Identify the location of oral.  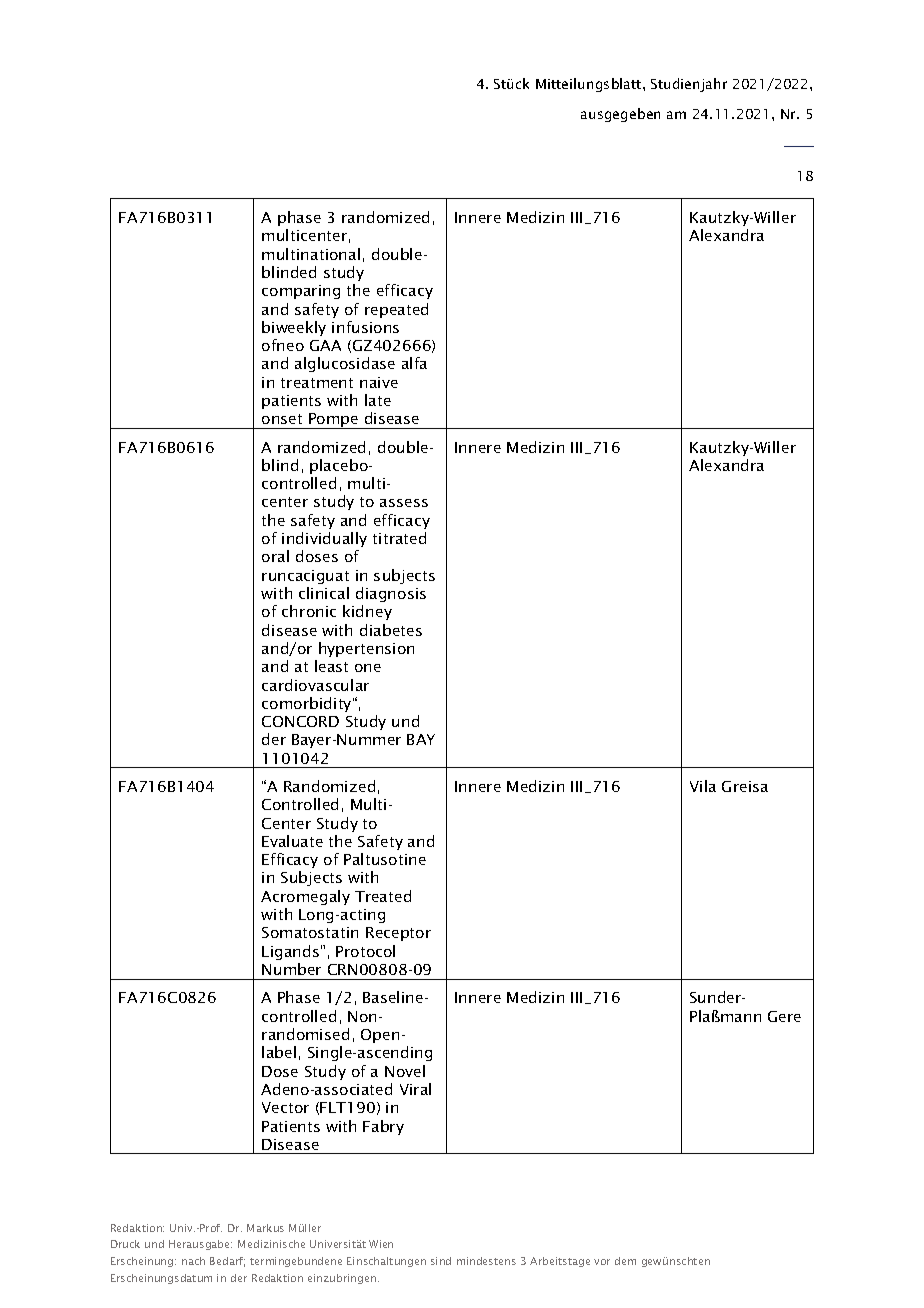
(275, 556).
